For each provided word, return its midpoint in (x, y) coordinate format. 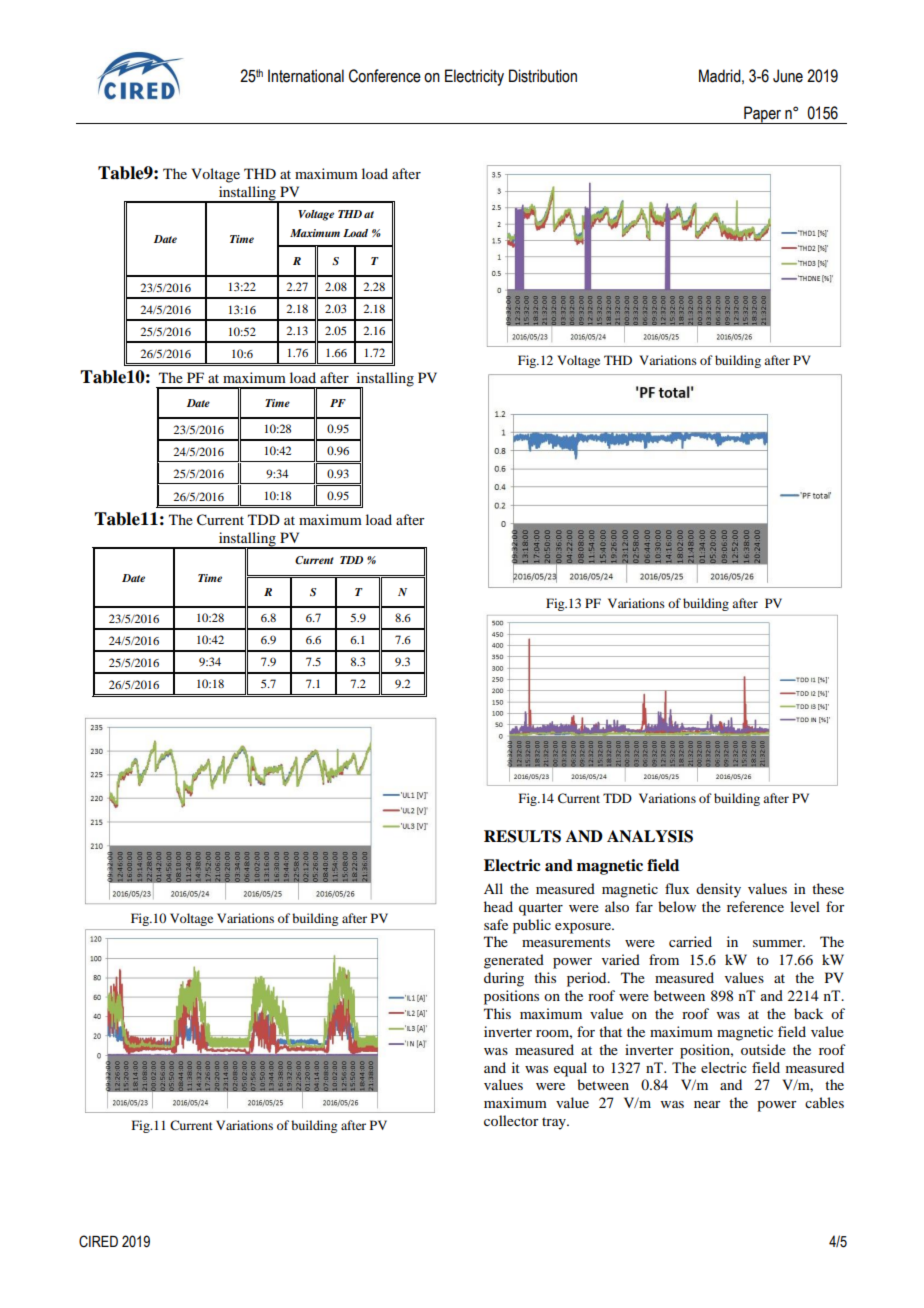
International (306, 76)
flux (677, 888)
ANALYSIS (650, 836)
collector (511, 1120)
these (828, 888)
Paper (763, 115)
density (718, 890)
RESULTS (522, 836)
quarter (541, 909)
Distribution (543, 76)
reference (755, 906)
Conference (385, 76)
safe (496, 924)
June (788, 76)
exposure (584, 928)
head (498, 906)
